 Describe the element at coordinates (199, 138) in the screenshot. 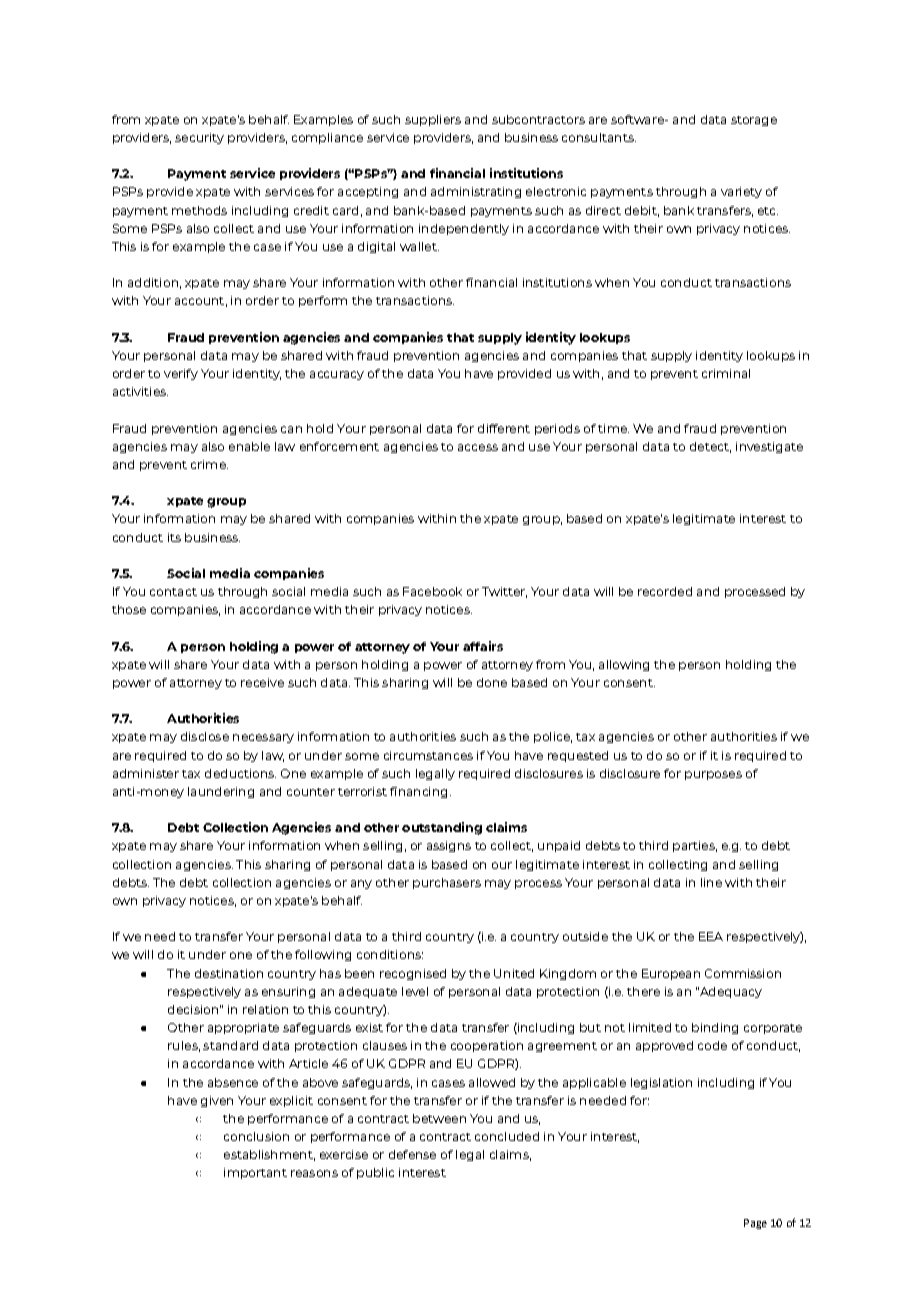

I see `security` at that location.
